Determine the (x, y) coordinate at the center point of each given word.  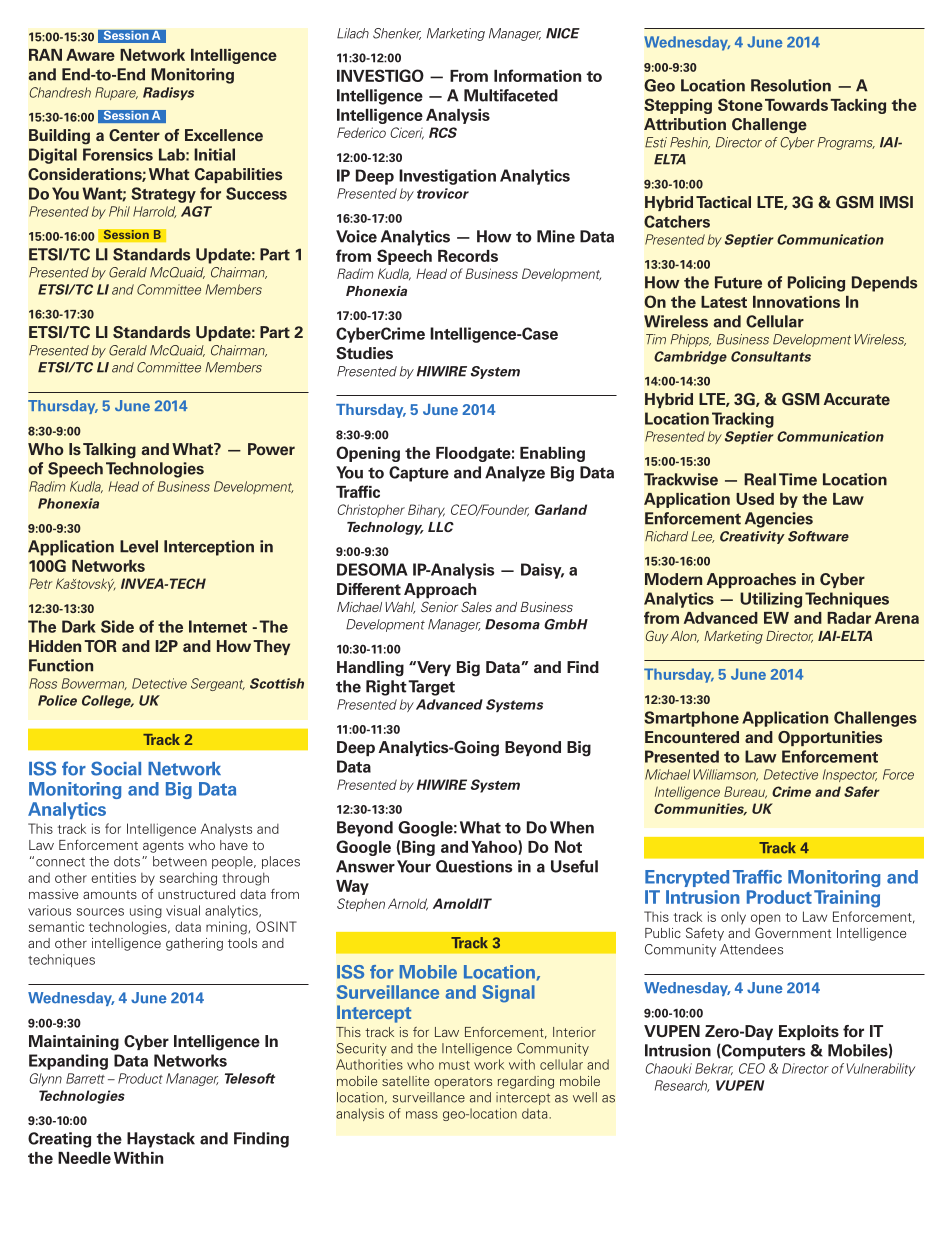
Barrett (85, 1078)
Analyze (515, 474)
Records (468, 256)
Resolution (791, 85)
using (146, 911)
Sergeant (218, 684)
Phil (119, 211)
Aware (90, 55)
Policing (816, 284)
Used (755, 499)
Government (793, 932)
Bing (418, 848)
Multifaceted (511, 95)
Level (139, 546)
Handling (370, 669)
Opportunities (830, 738)
